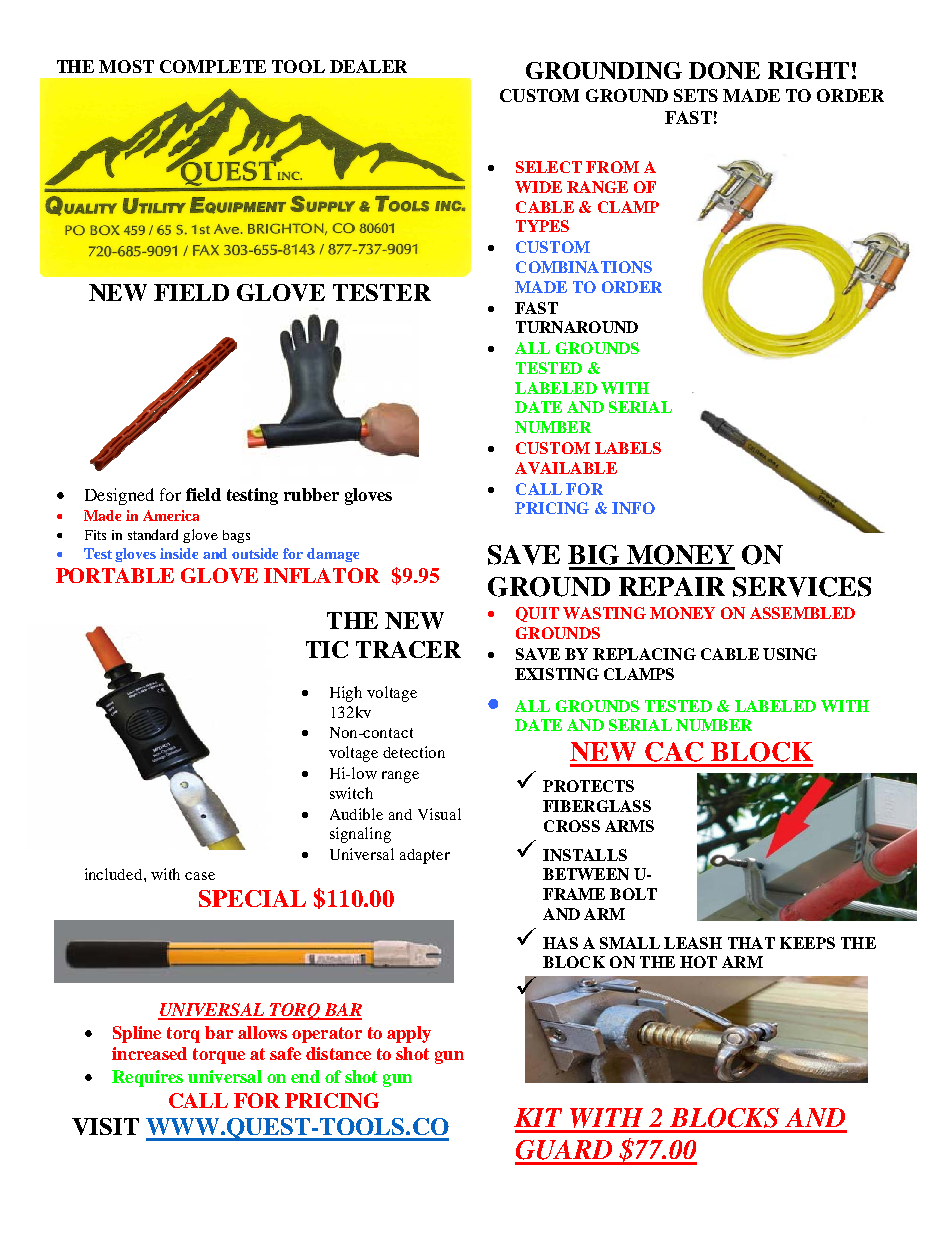 Image resolution: width=952 pixels, height=1233 pixels. Describe the element at coordinates (327, 649) in the screenshot. I see `TIC` at that location.
